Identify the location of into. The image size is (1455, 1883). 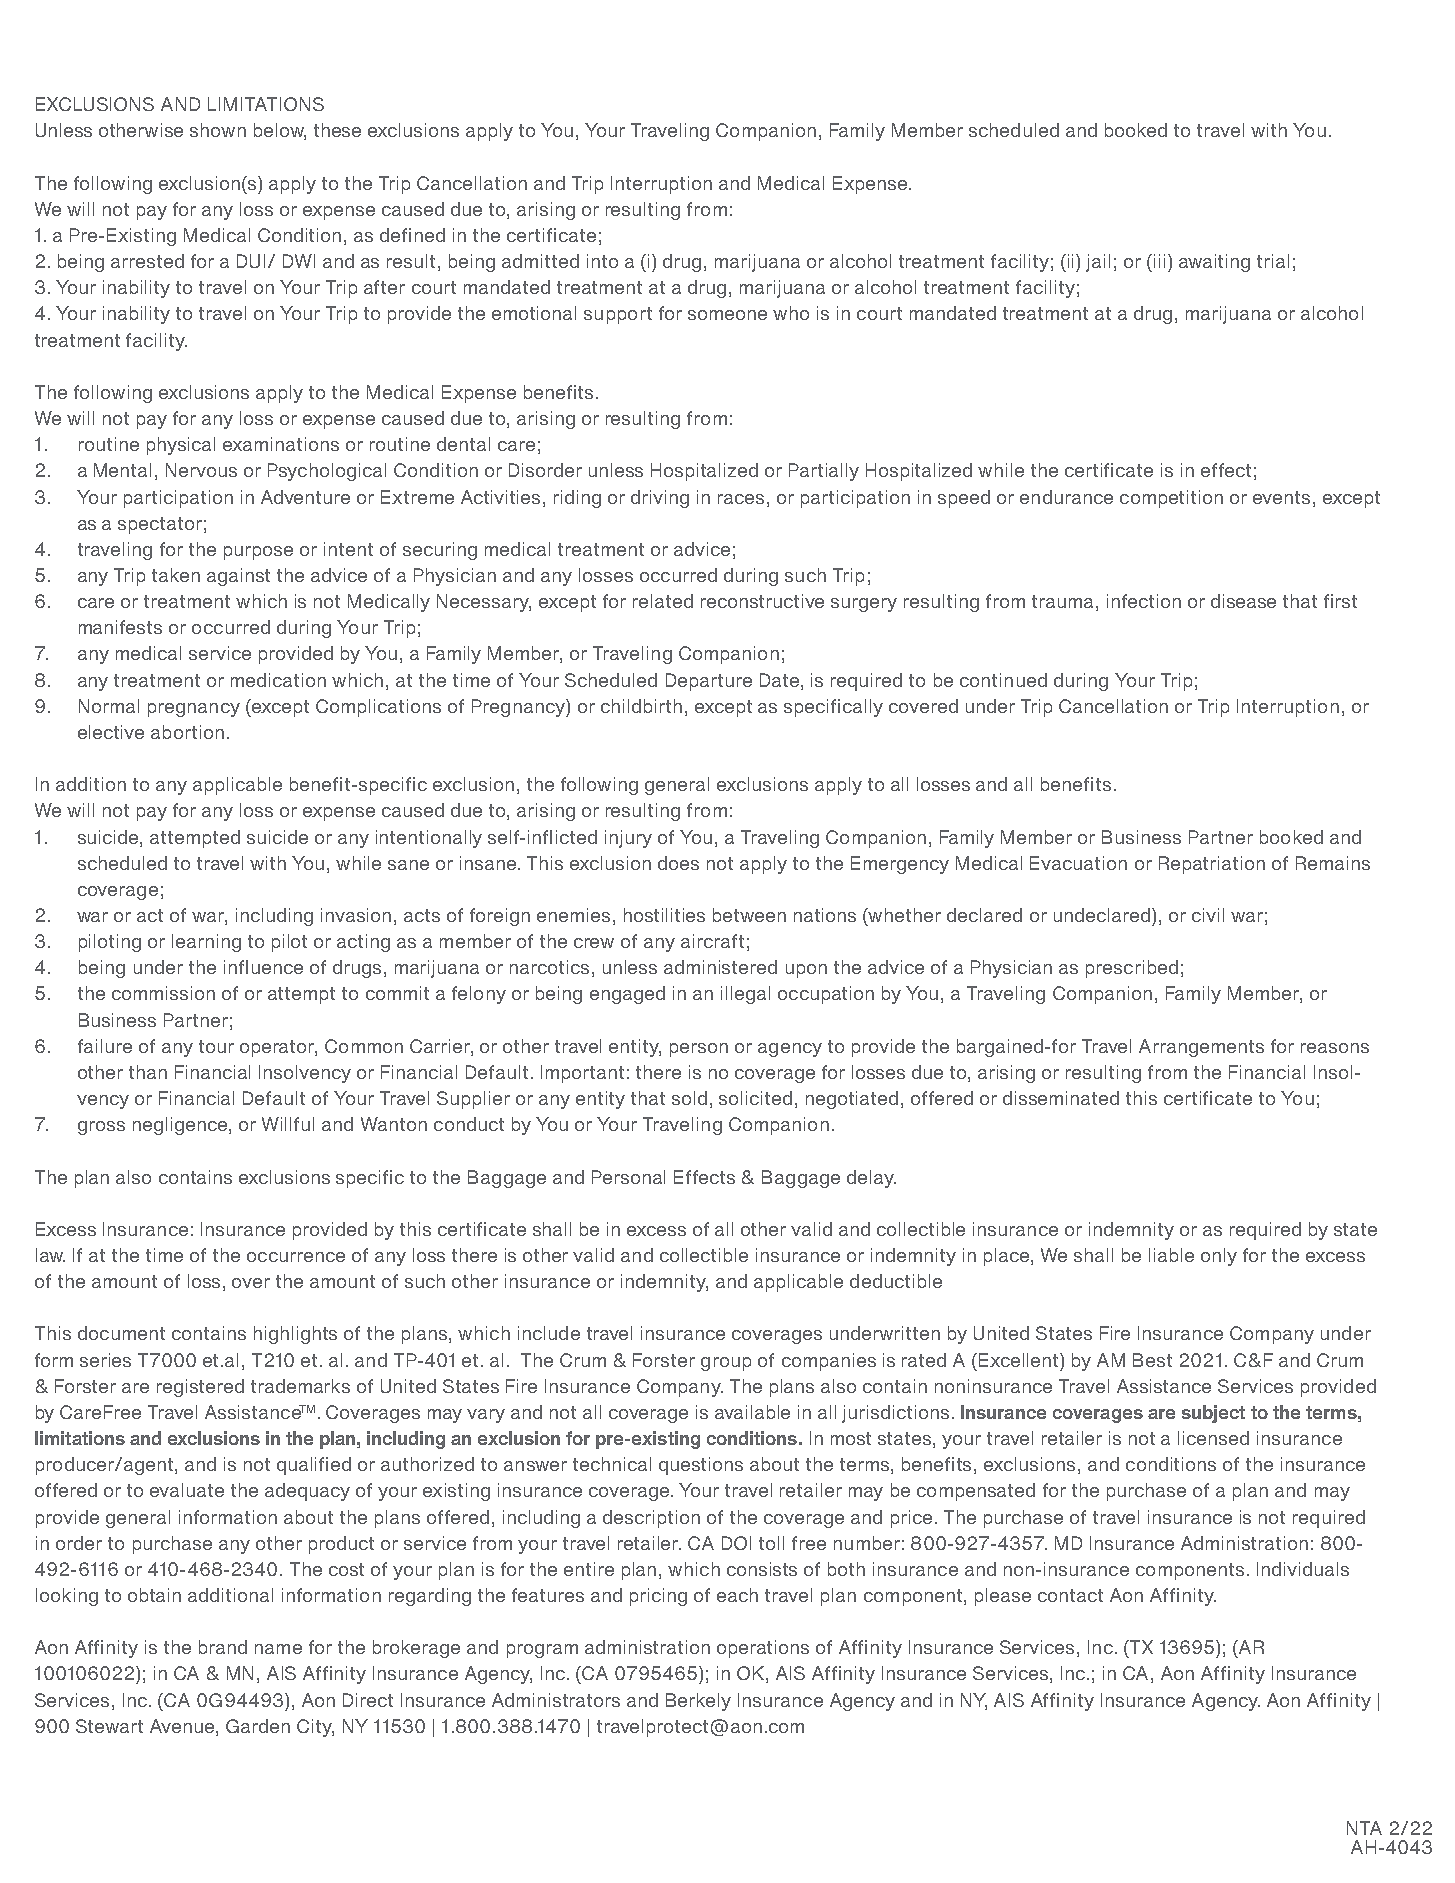
(602, 261).
